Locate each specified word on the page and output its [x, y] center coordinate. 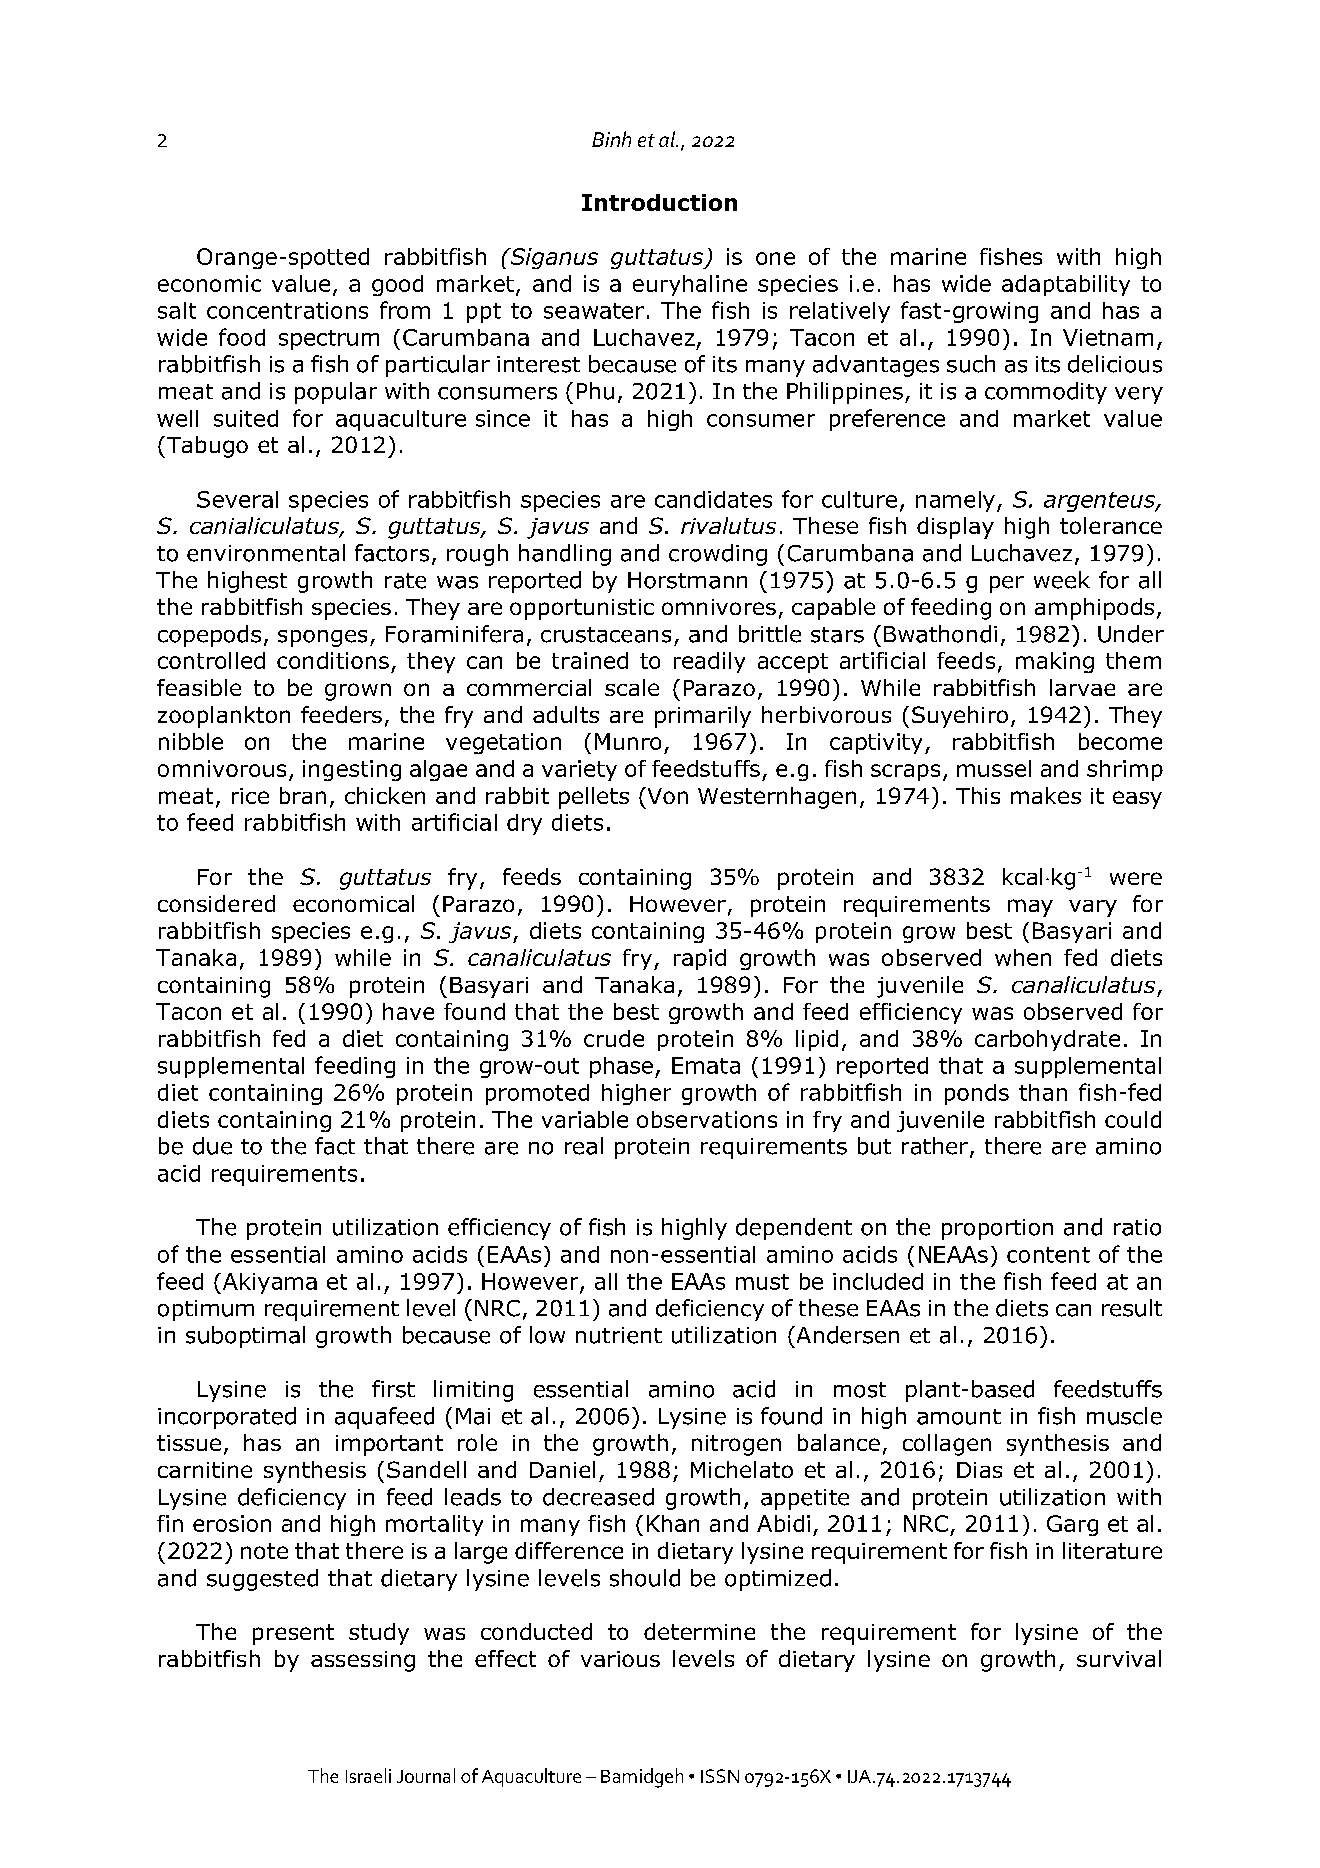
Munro [628, 741]
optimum [206, 1310]
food [242, 337]
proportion [997, 1229]
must [762, 1282]
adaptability [1066, 285]
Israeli [368, 1775]
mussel [994, 768]
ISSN [720, 1776]
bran [303, 795]
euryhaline [690, 285]
